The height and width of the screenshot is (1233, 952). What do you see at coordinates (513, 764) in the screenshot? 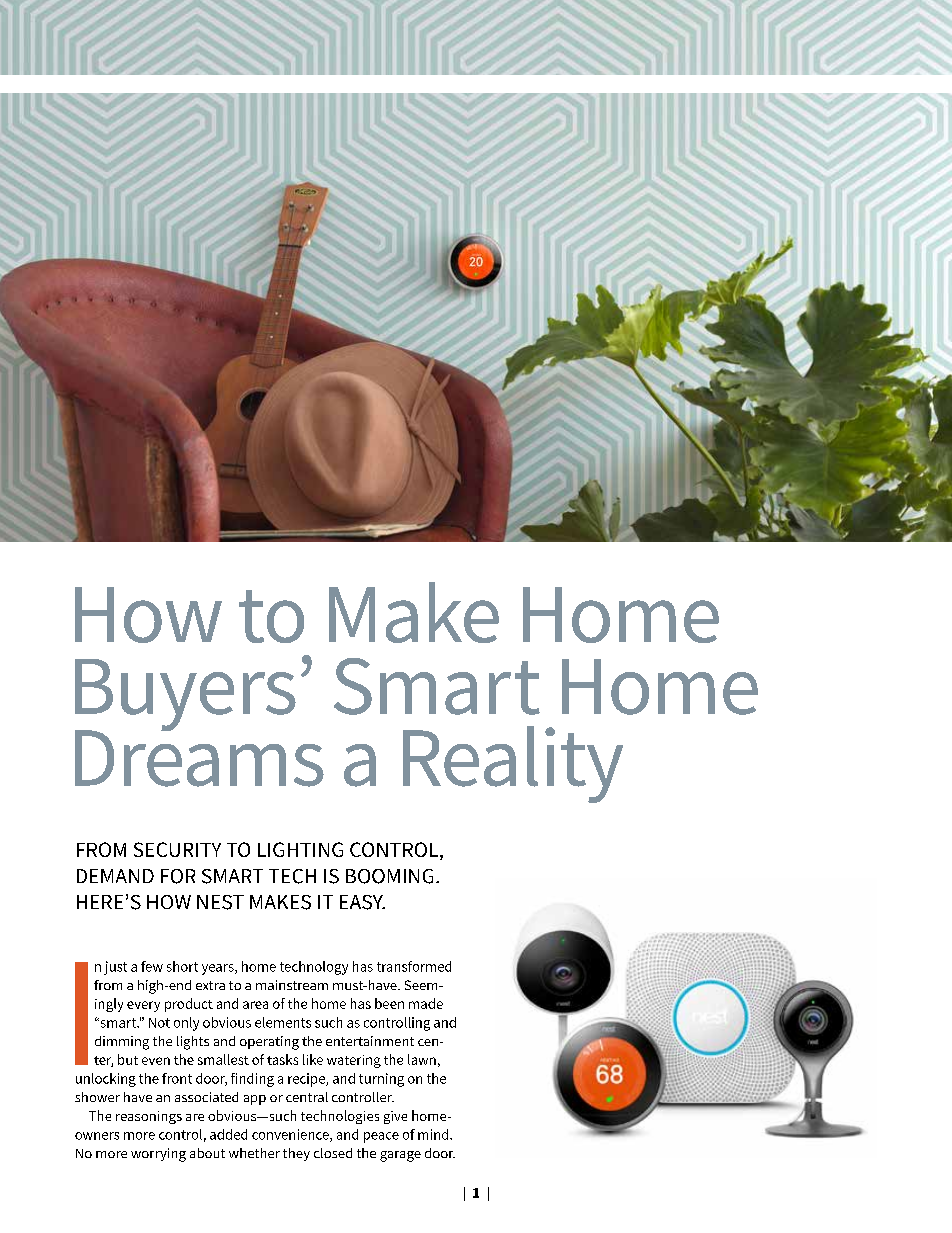
I see `Reality` at bounding box center [513, 764].
